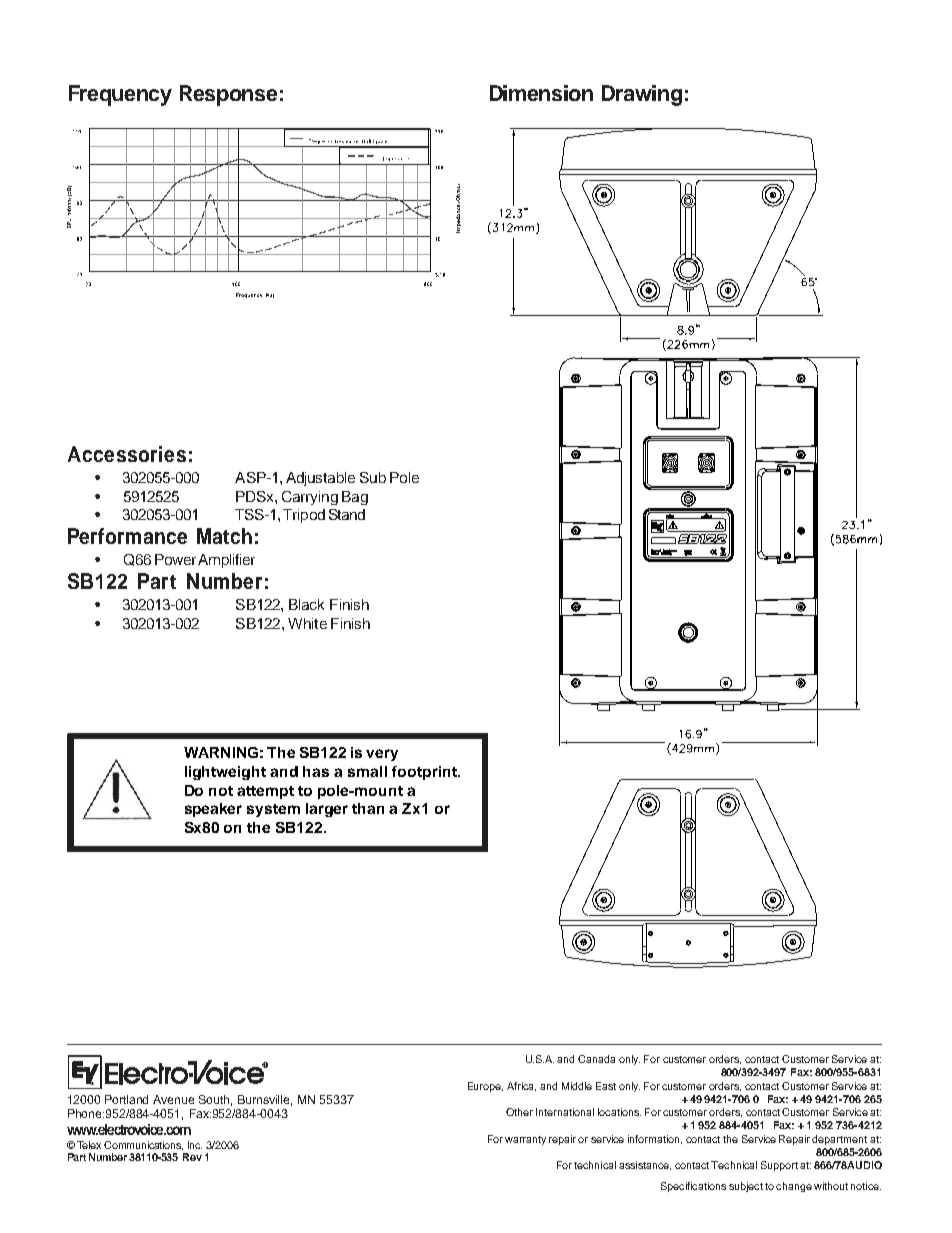 The image size is (952, 1233). I want to click on Rev, so click(192, 1157).
